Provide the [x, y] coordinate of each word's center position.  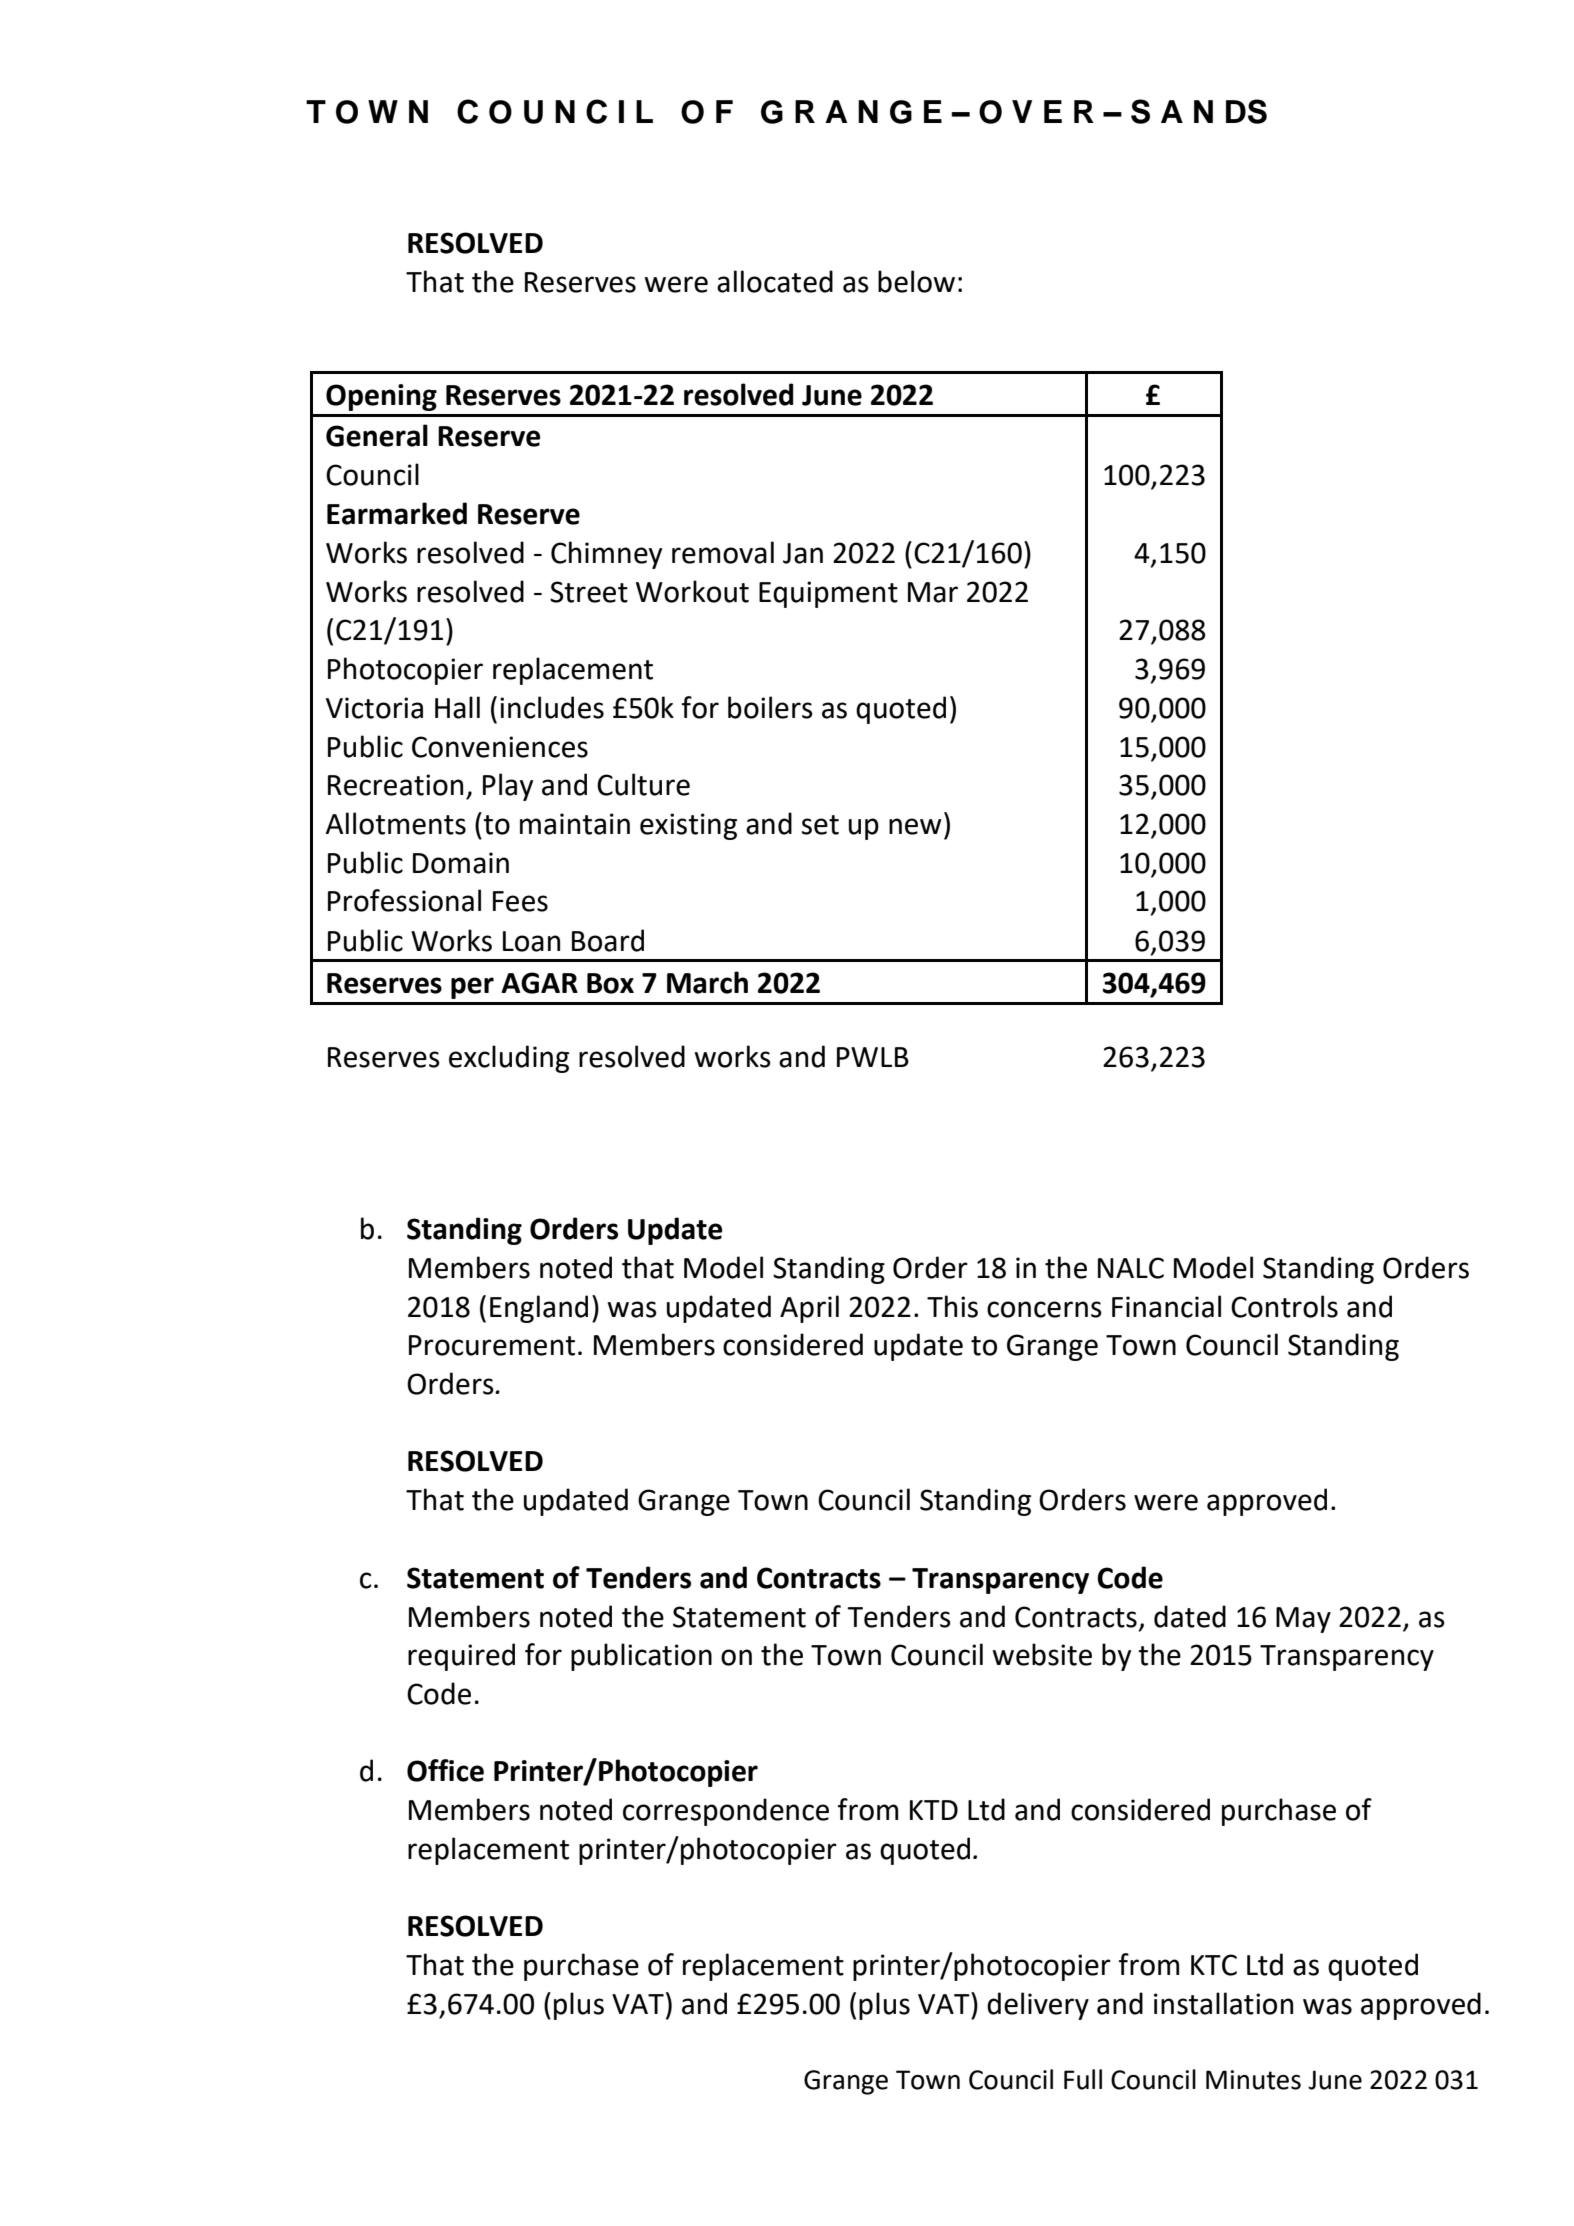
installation [1223, 2003]
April [809, 1309]
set [820, 825]
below [916, 281]
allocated [775, 281]
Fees [520, 901]
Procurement [492, 1345]
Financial [1166, 1306]
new [915, 826]
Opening [381, 397]
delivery [1038, 2006]
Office [445, 1770]
